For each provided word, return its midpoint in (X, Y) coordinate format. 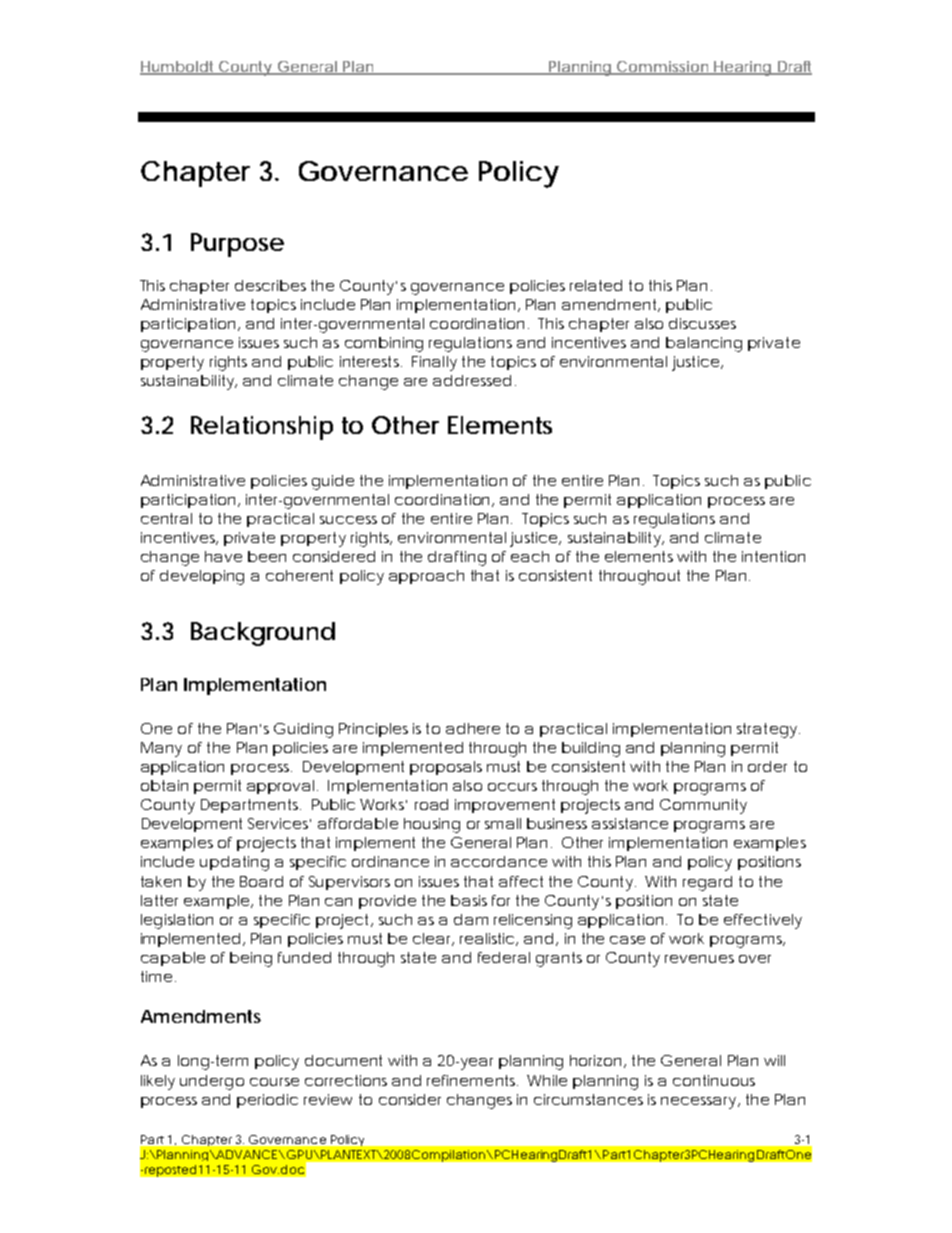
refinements (472, 1080)
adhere (473, 728)
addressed (472, 380)
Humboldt (179, 67)
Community (703, 806)
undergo (212, 1082)
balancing (704, 344)
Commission (663, 67)
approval (280, 787)
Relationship (262, 428)
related (596, 285)
